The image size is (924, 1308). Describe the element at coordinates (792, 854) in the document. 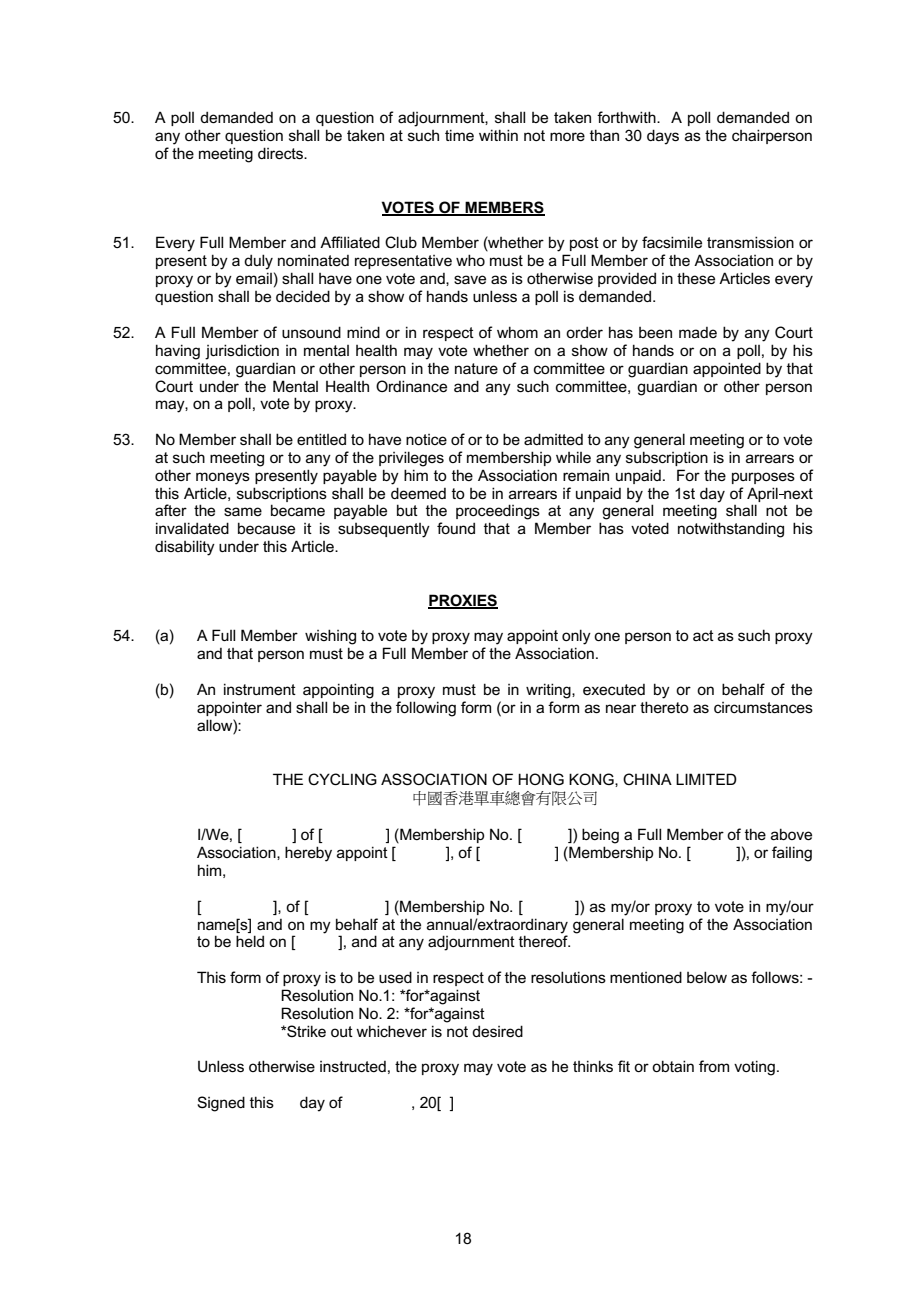

I see `failing` at that location.
